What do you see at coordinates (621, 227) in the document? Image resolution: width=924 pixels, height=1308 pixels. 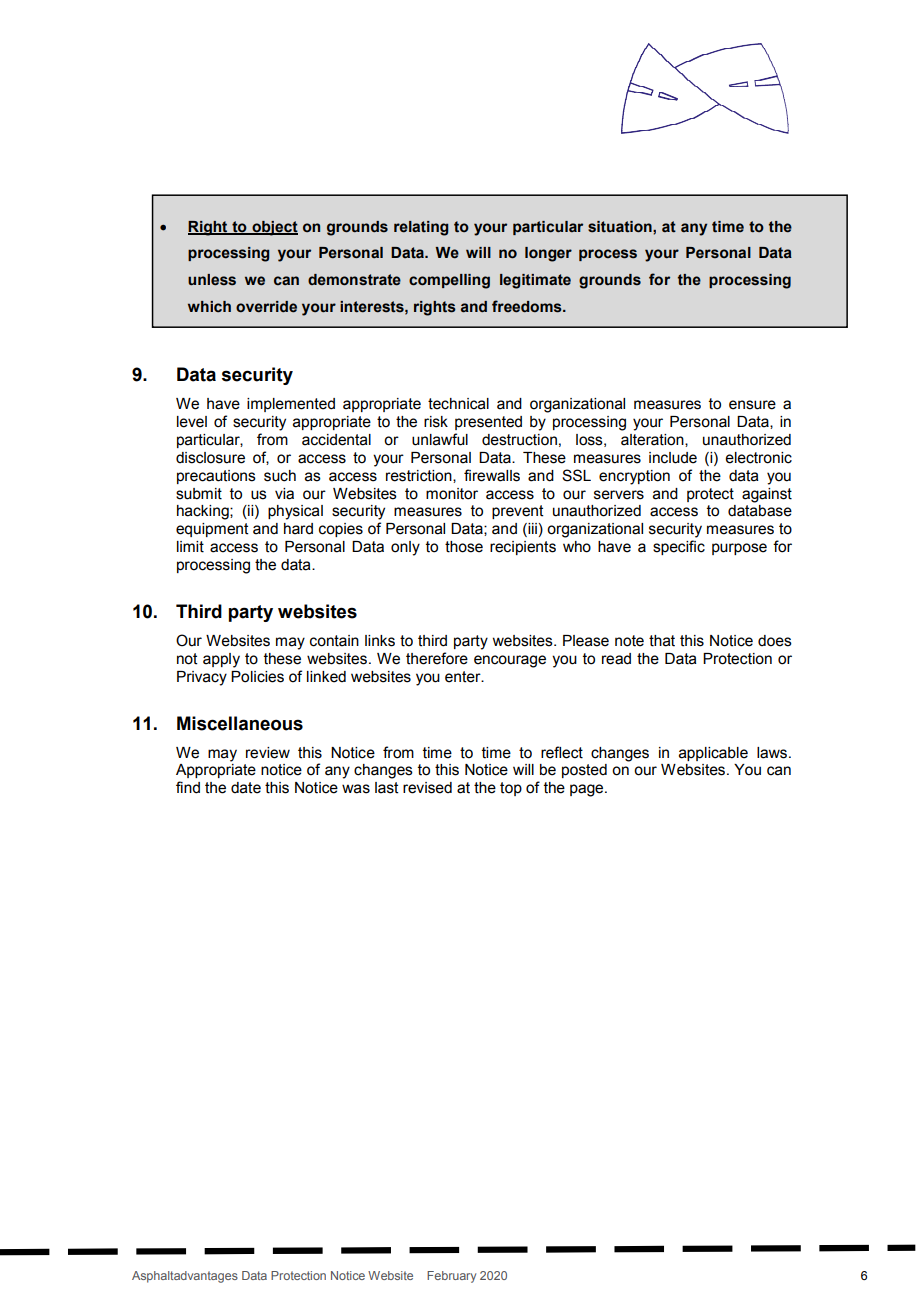 I see `situation` at bounding box center [621, 227].
